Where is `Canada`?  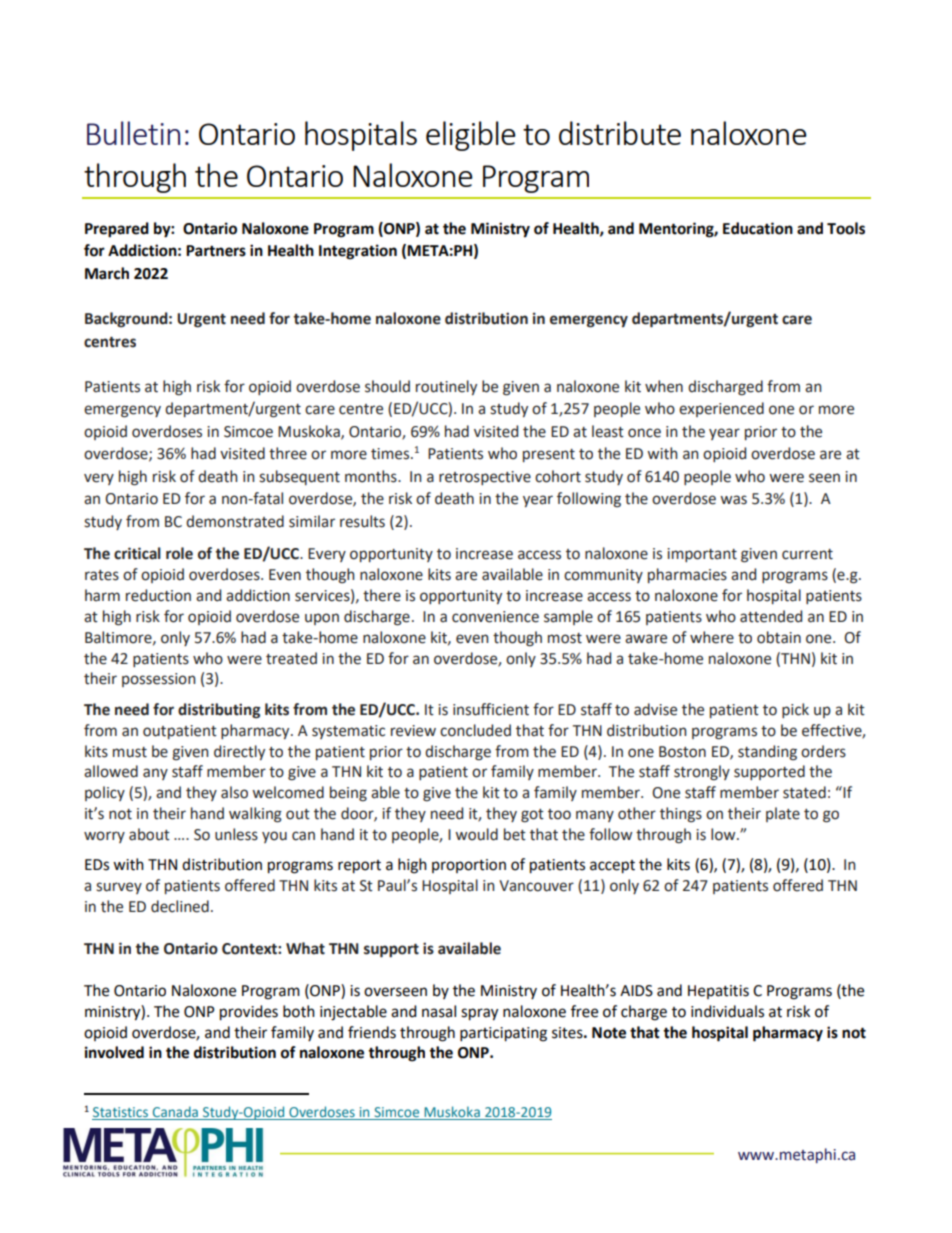 Canada is located at coordinates (175, 1113).
